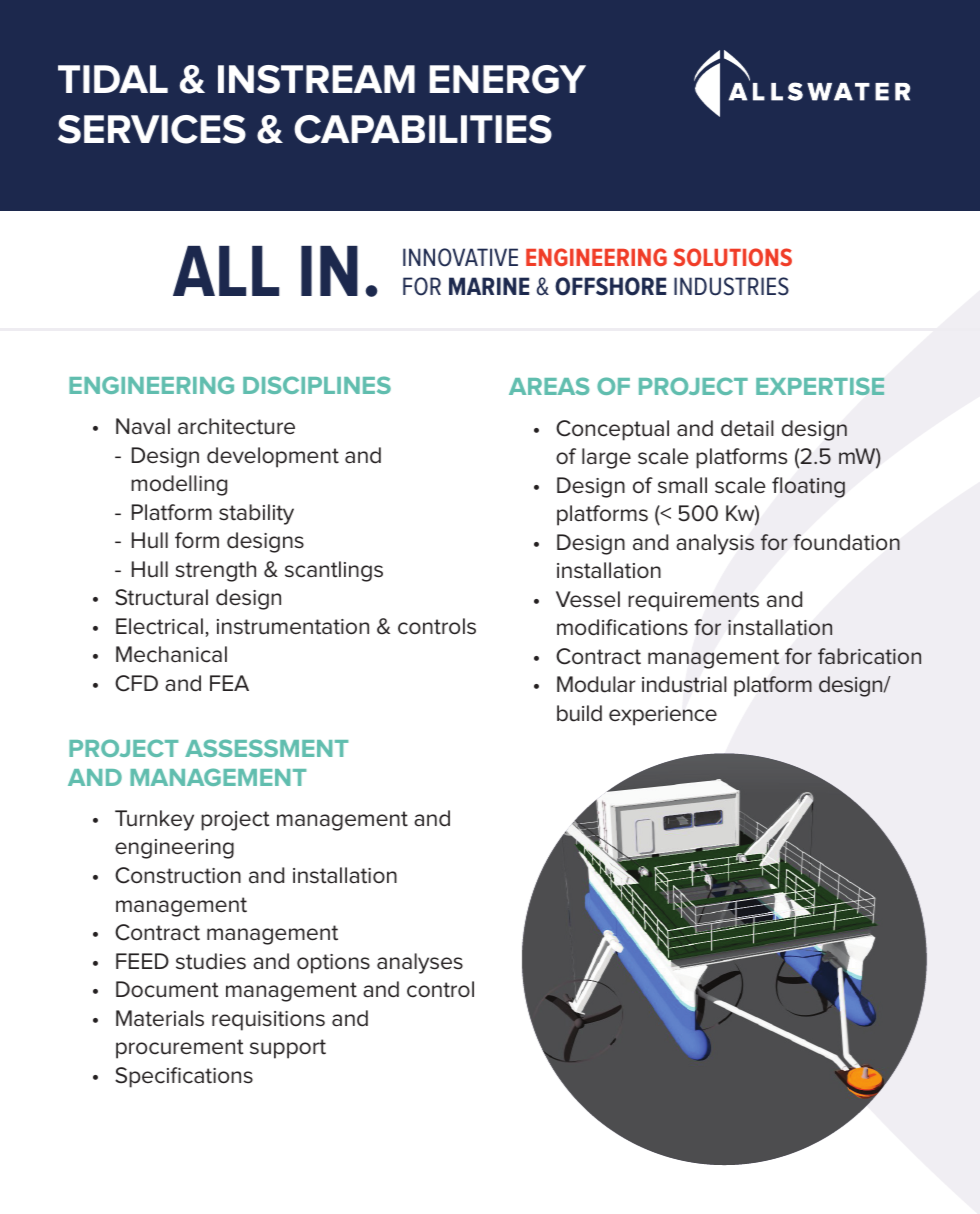 Image resolution: width=980 pixels, height=1214 pixels. I want to click on Materials, so click(160, 1018).
